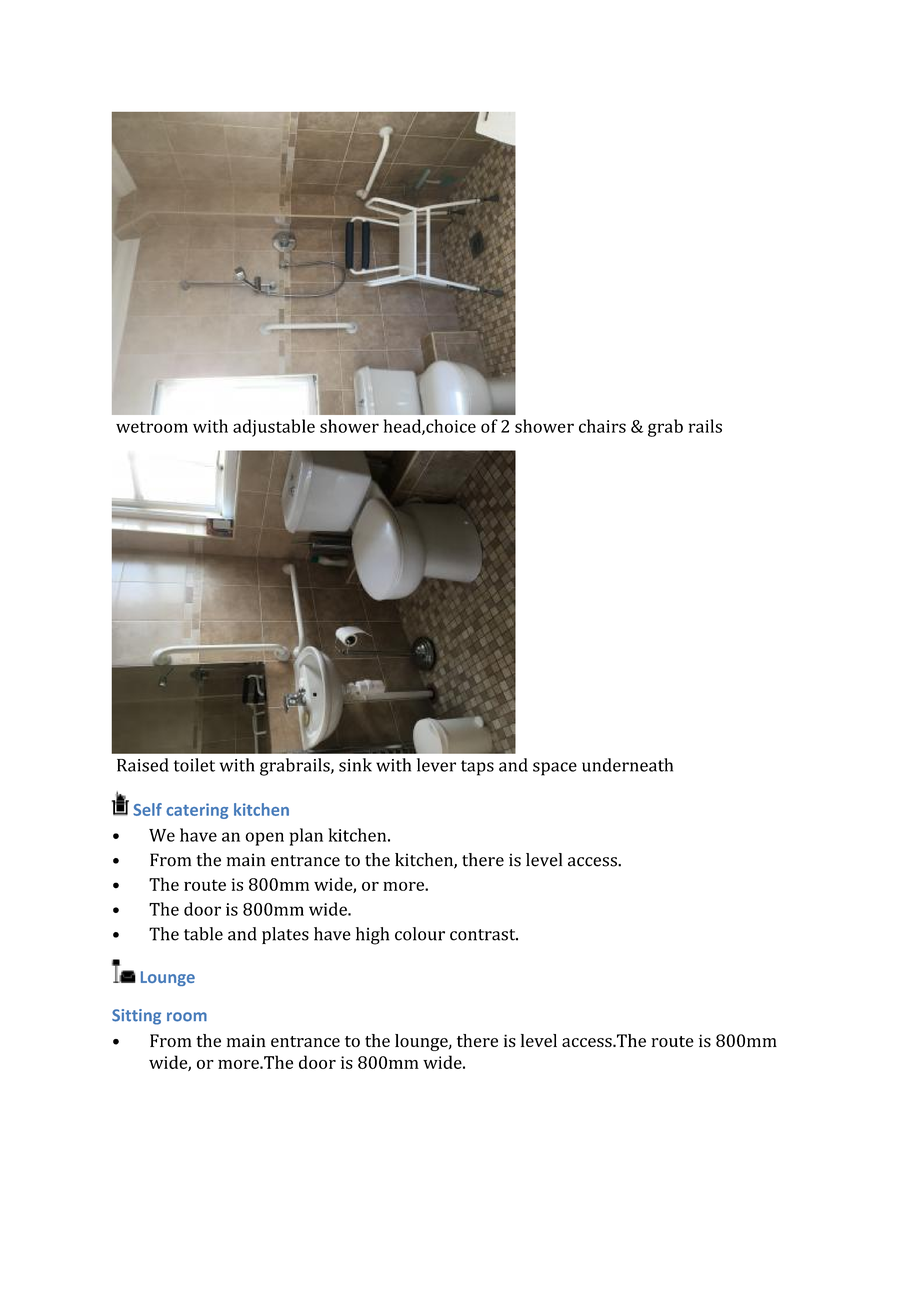 The width and height of the screenshot is (924, 1308). What do you see at coordinates (194, 765) in the screenshot?
I see `toilet` at bounding box center [194, 765].
